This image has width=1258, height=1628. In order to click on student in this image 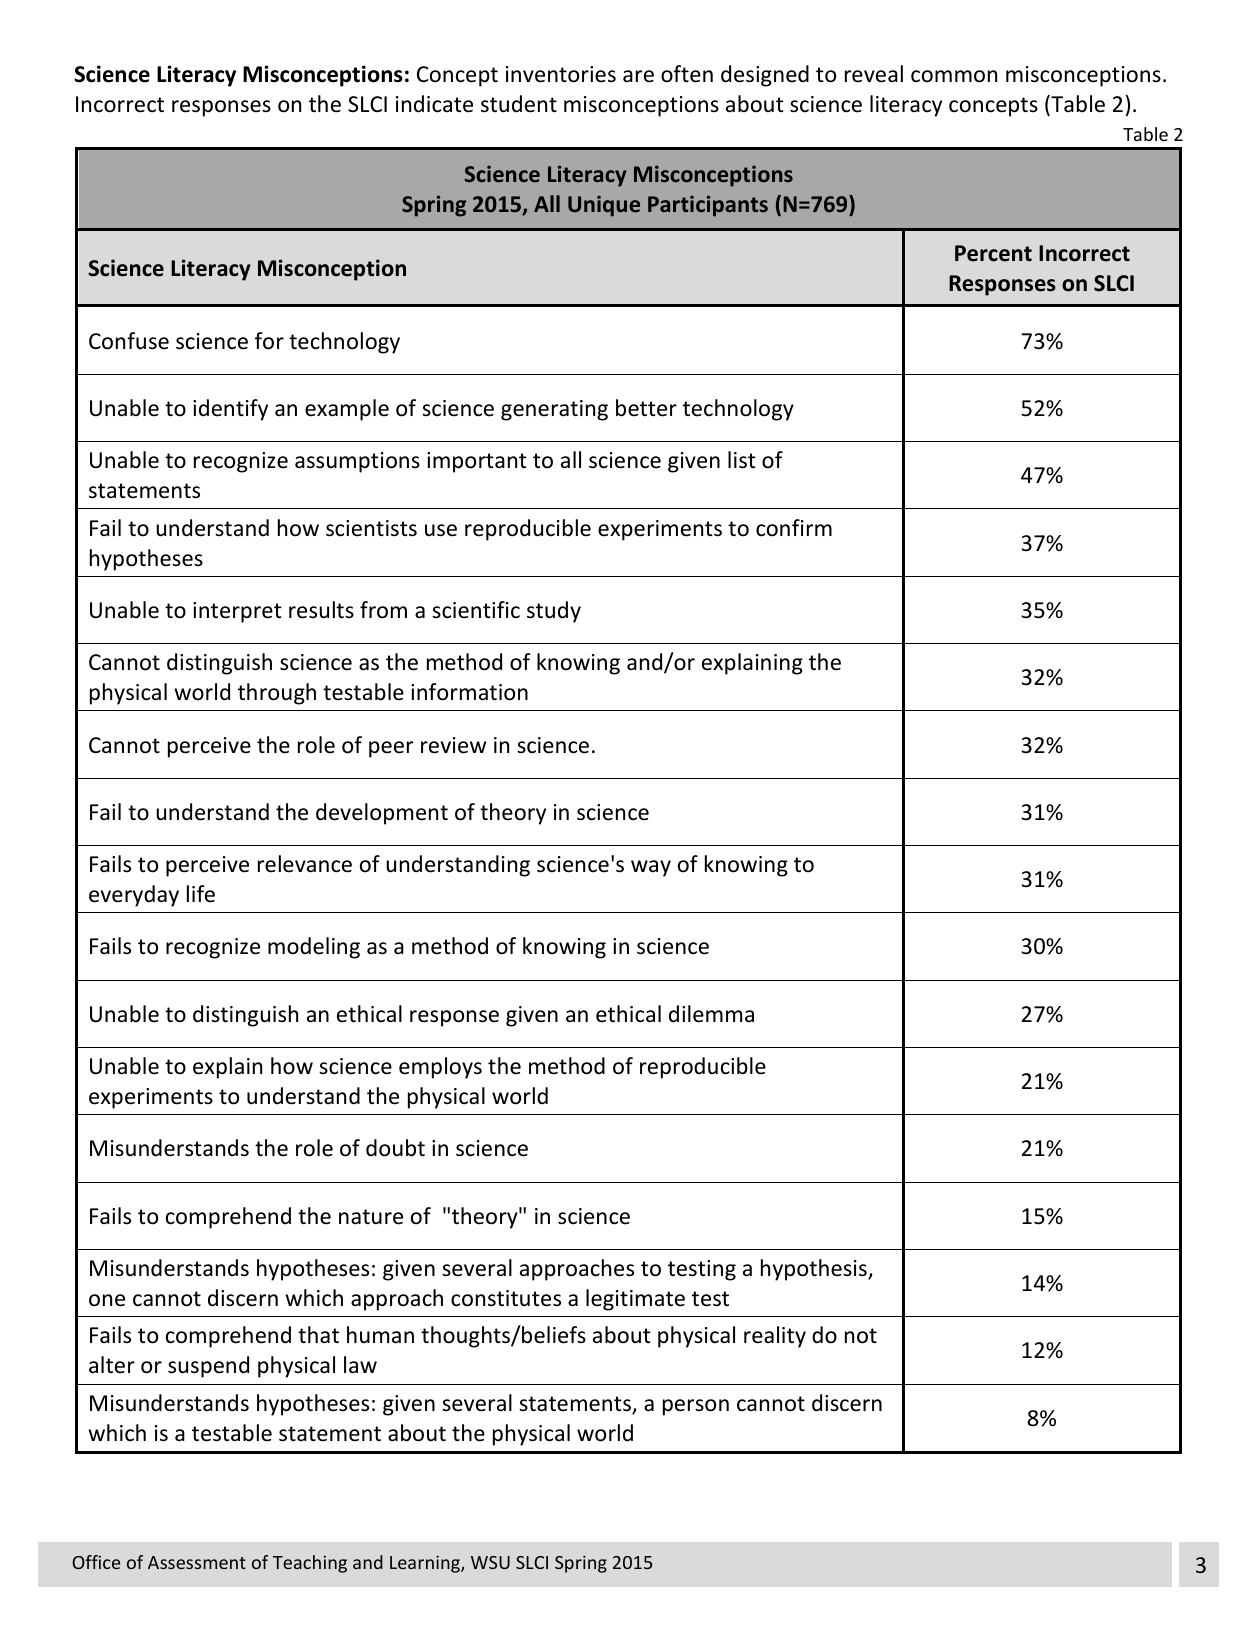, I will do `click(519, 104)`.
